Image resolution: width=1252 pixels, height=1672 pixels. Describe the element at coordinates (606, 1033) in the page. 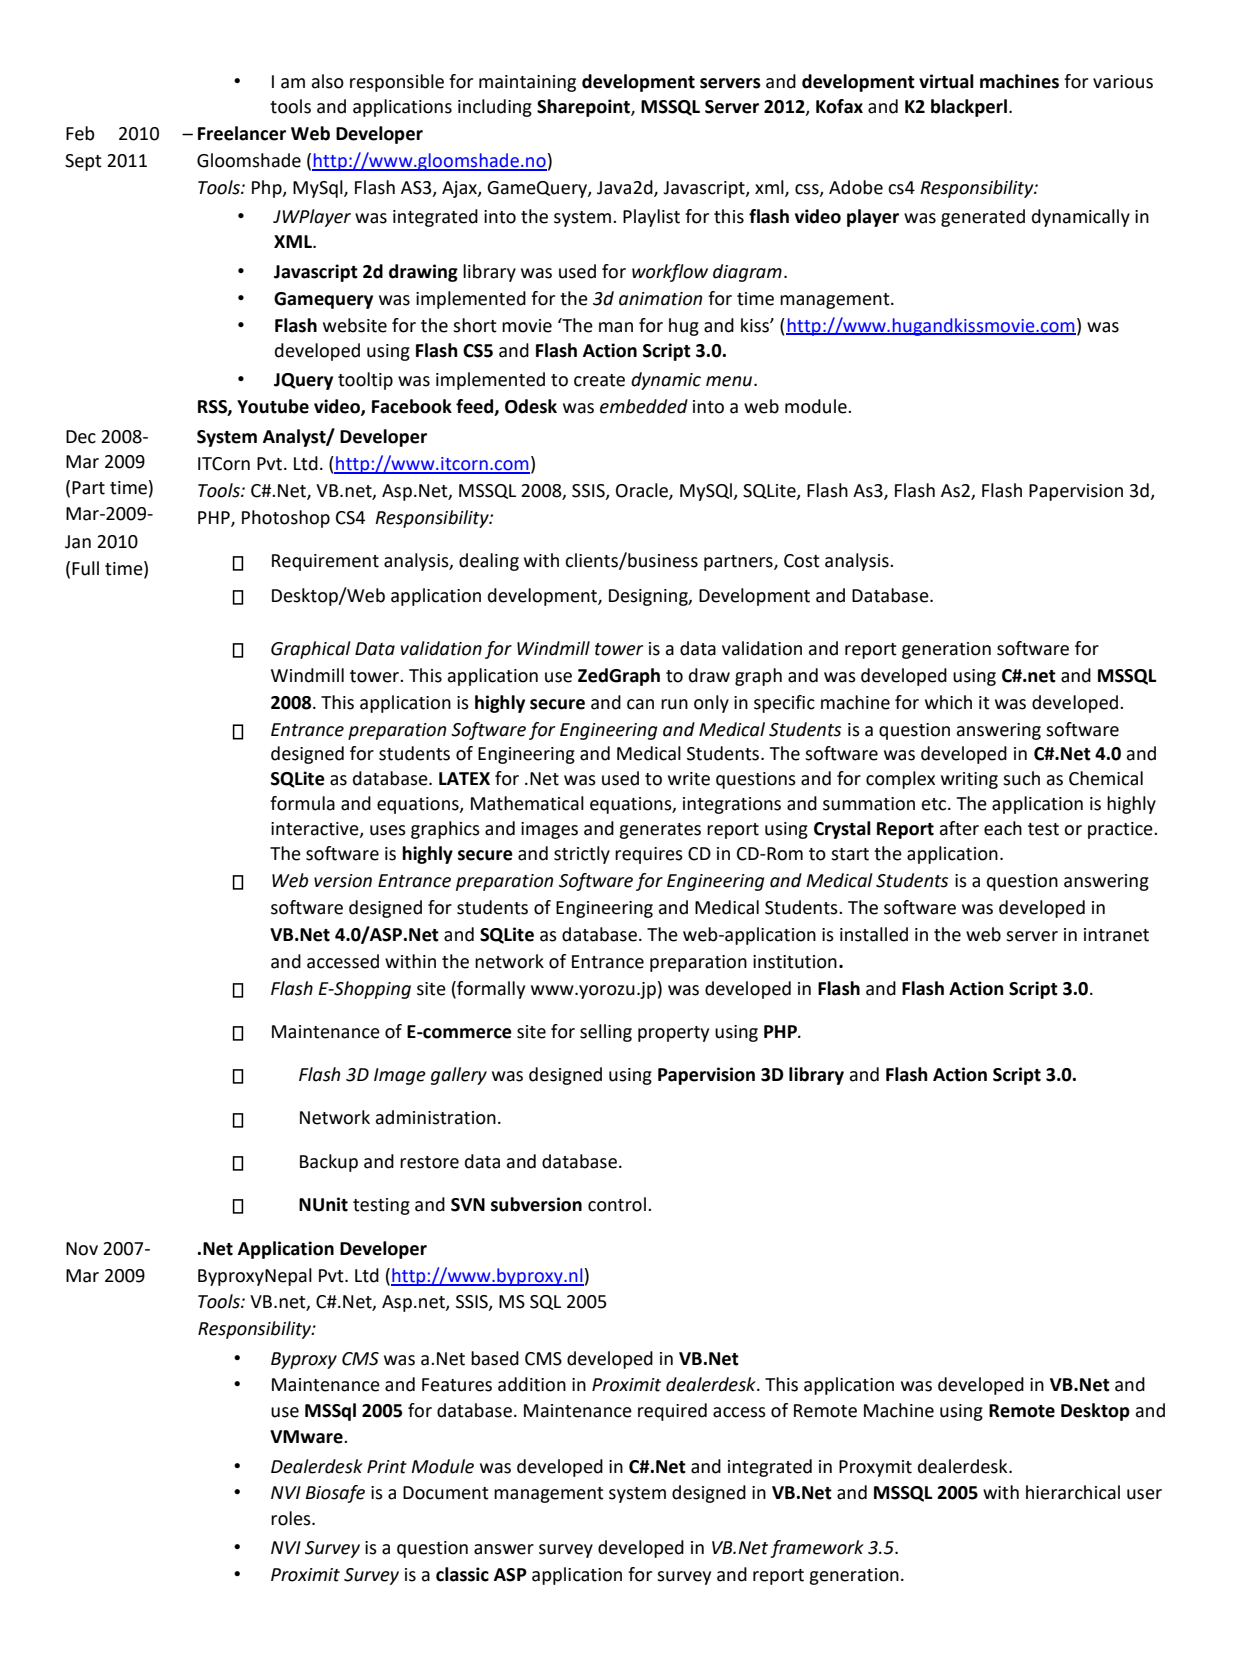

I see `selling` at that location.
